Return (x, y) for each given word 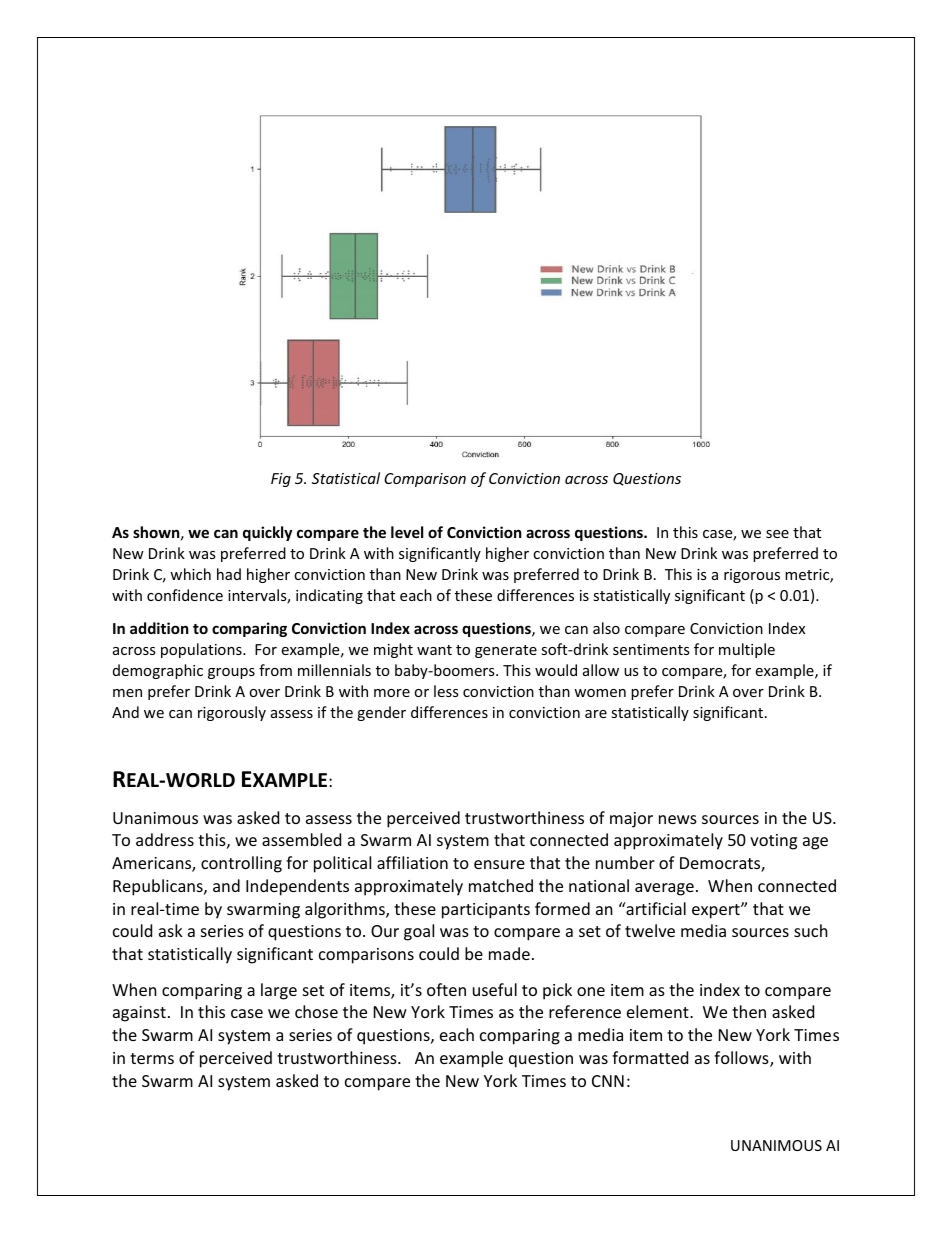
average (664, 889)
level (407, 532)
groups (231, 673)
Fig (281, 480)
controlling (241, 864)
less (446, 691)
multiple (747, 650)
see (777, 534)
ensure (499, 864)
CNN (608, 1081)
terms (152, 1058)
